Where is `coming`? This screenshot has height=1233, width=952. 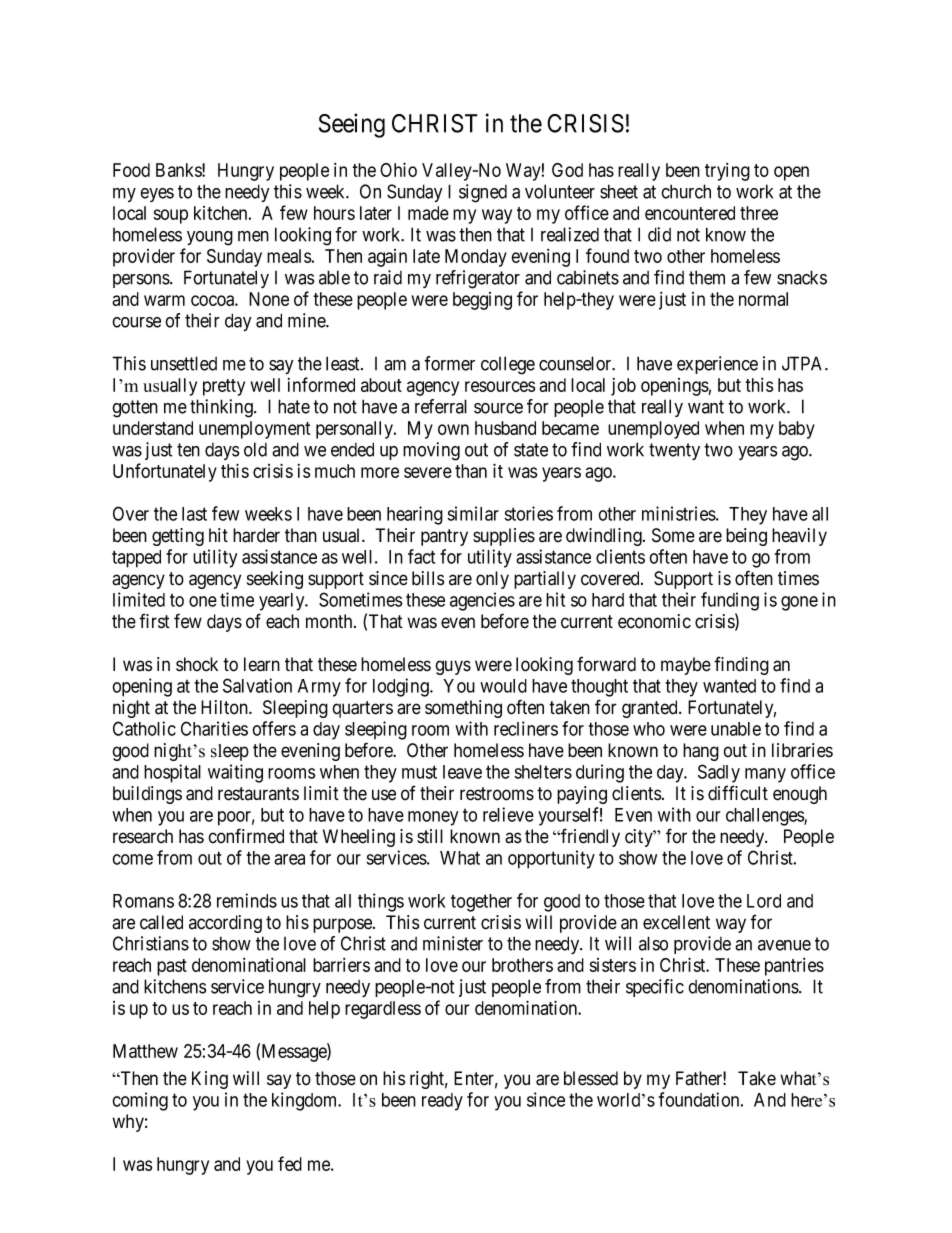
coming is located at coordinates (140, 1101).
